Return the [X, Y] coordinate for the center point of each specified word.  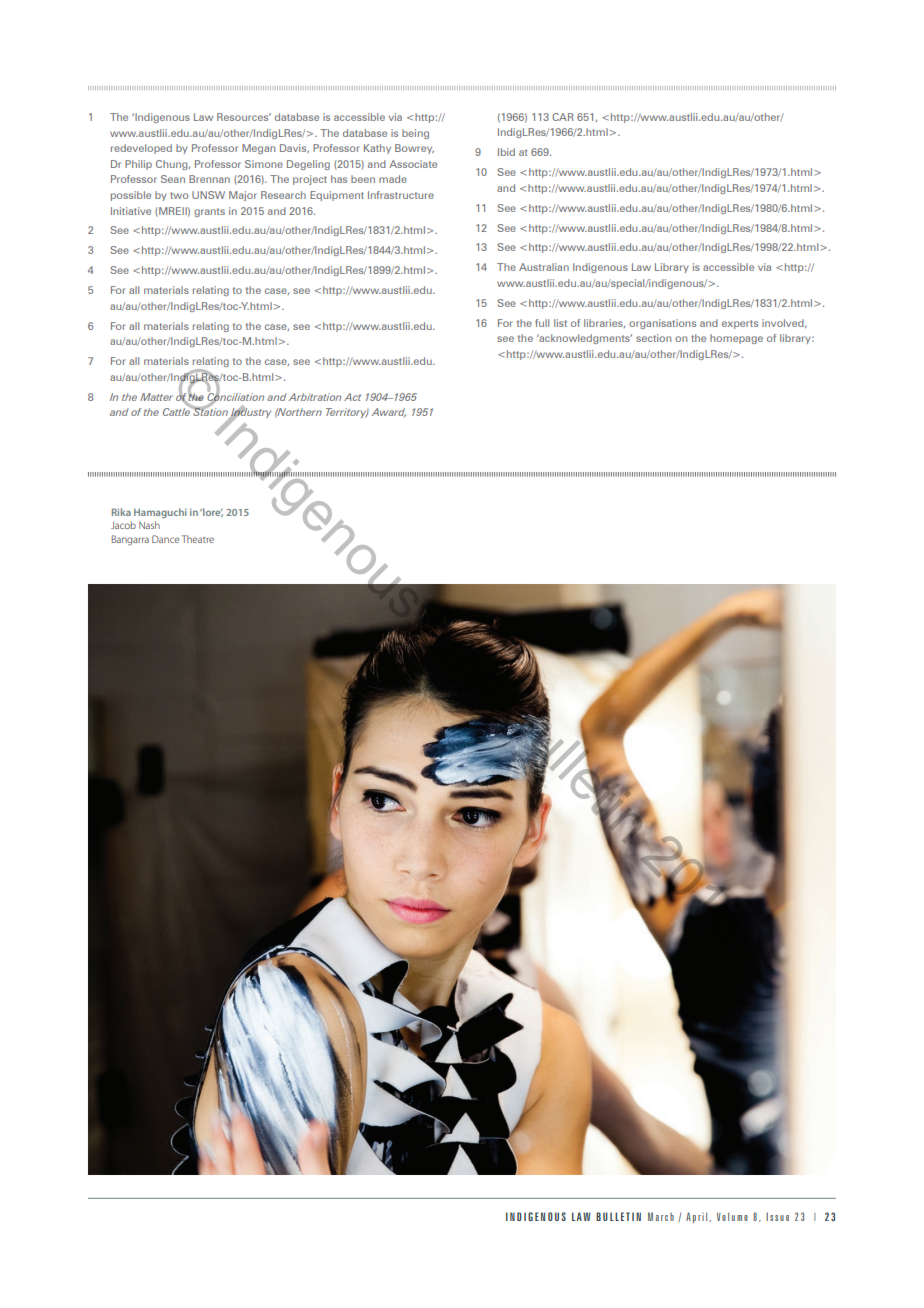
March [661, 1216]
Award [389, 412]
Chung [173, 165]
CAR [563, 117]
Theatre [198, 539]
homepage [736, 339]
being [415, 134]
